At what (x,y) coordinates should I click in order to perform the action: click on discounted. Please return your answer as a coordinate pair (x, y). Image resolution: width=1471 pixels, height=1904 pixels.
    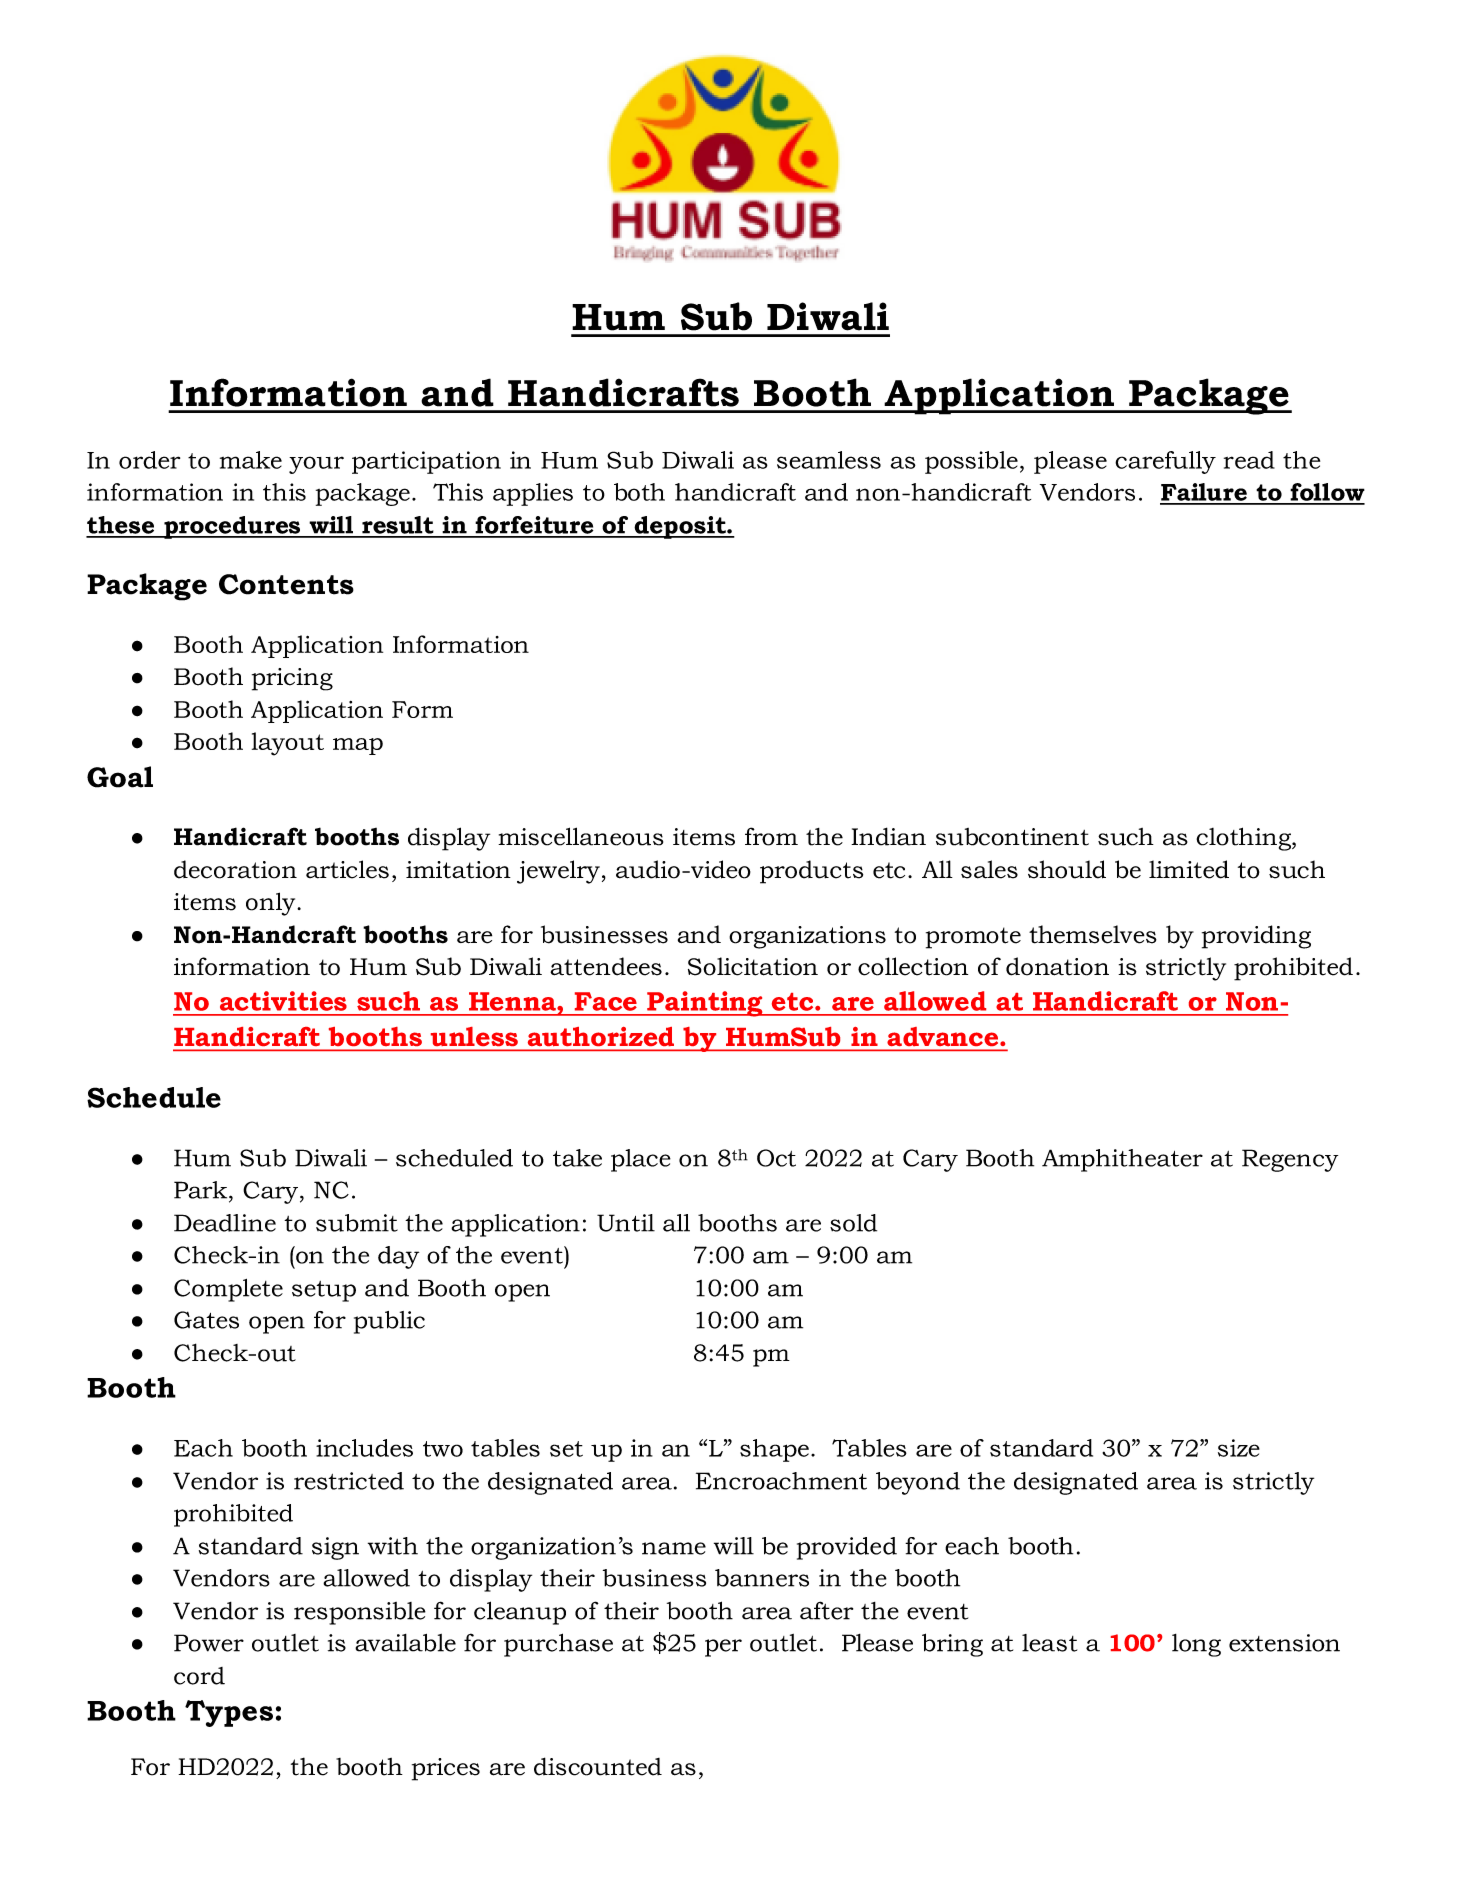
    Looking at the image, I should click on (598, 1766).
